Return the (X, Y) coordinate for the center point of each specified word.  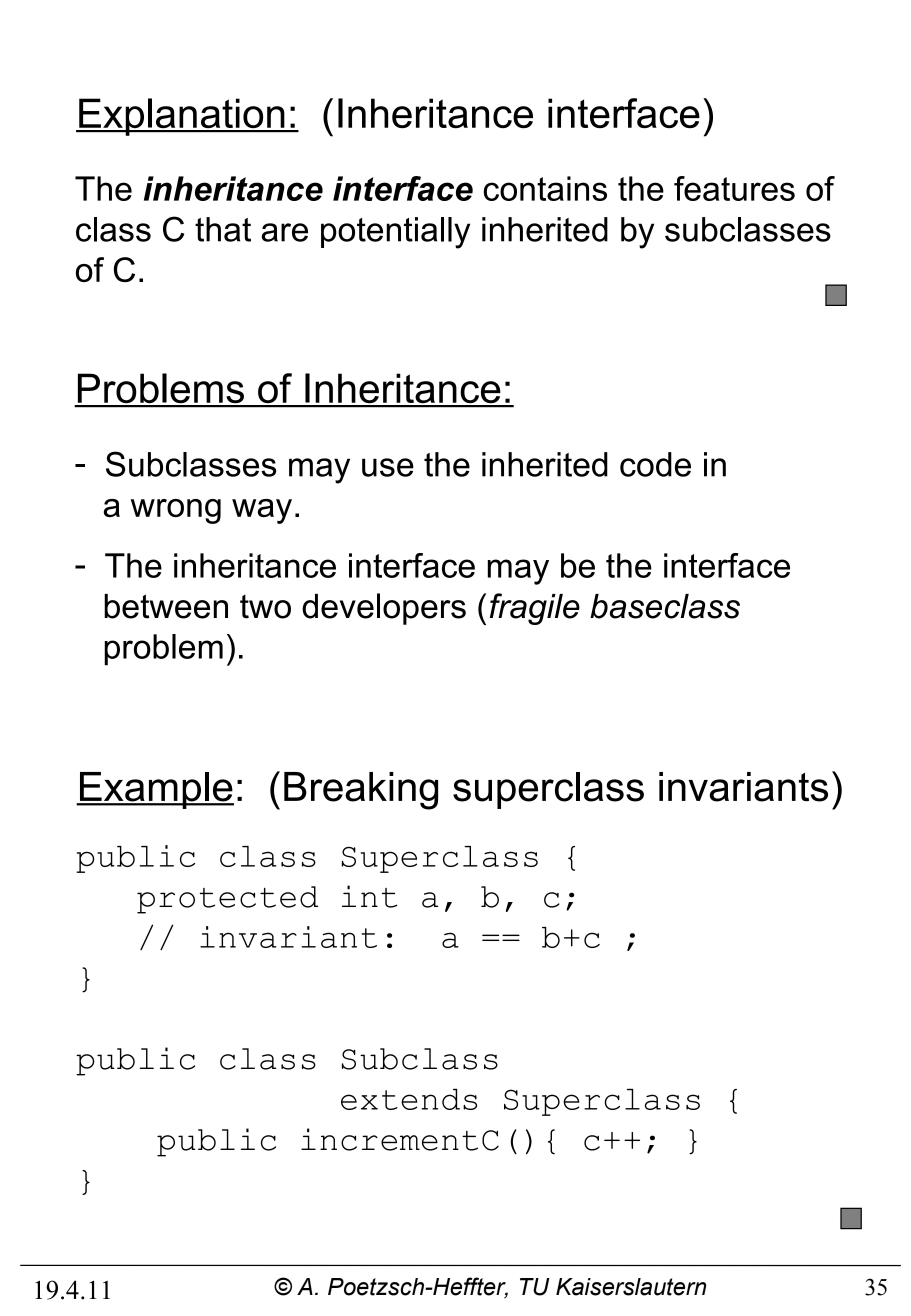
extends (409, 1099)
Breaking (361, 791)
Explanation (182, 117)
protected (227, 900)
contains (545, 188)
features (734, 188)
